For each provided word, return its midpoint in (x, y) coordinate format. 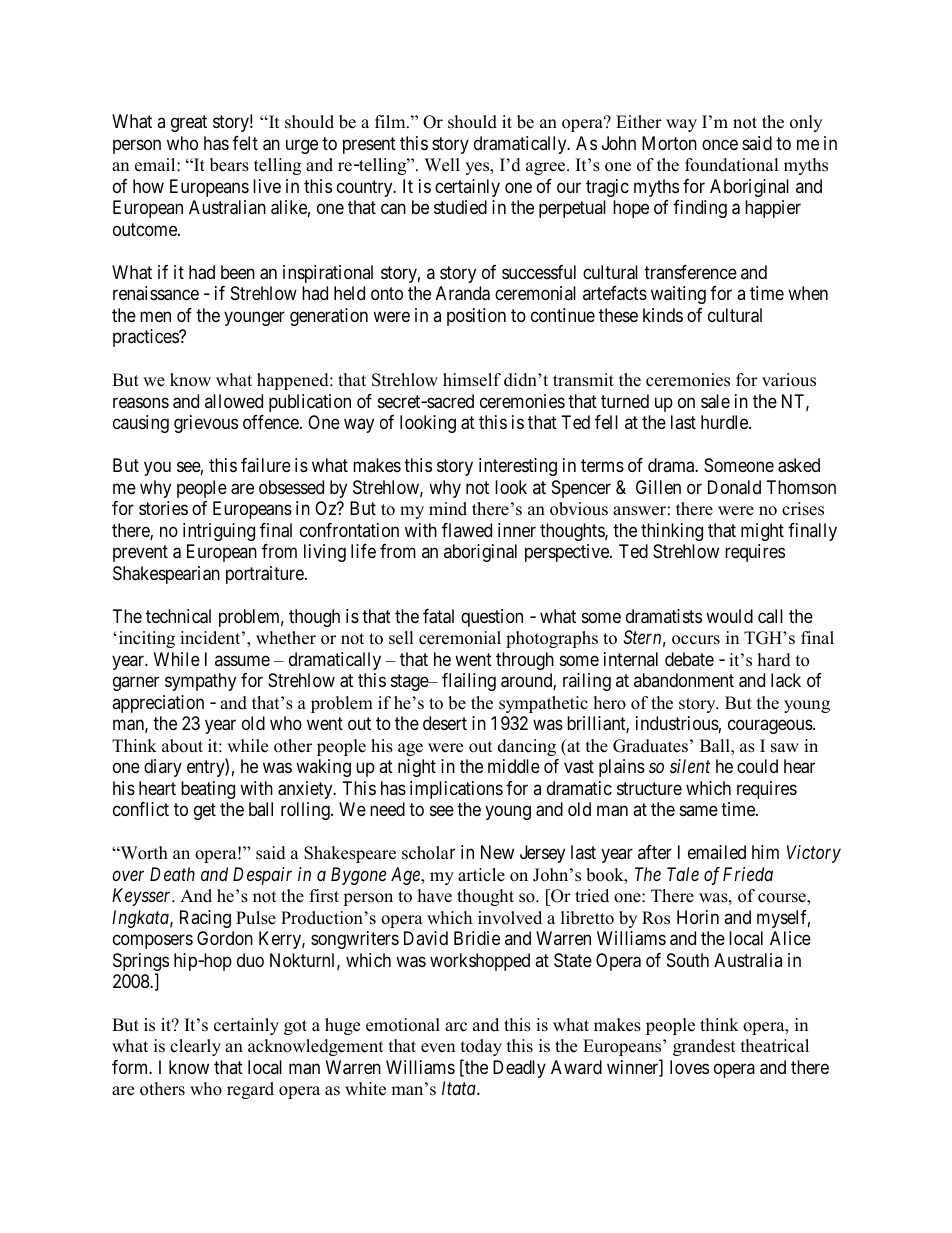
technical (178, 616)
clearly (195, 1047)
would (729, 616)
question (492, 618)
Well (442, 165)
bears (229, 165)
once (720, 144)
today (481, 1047)
